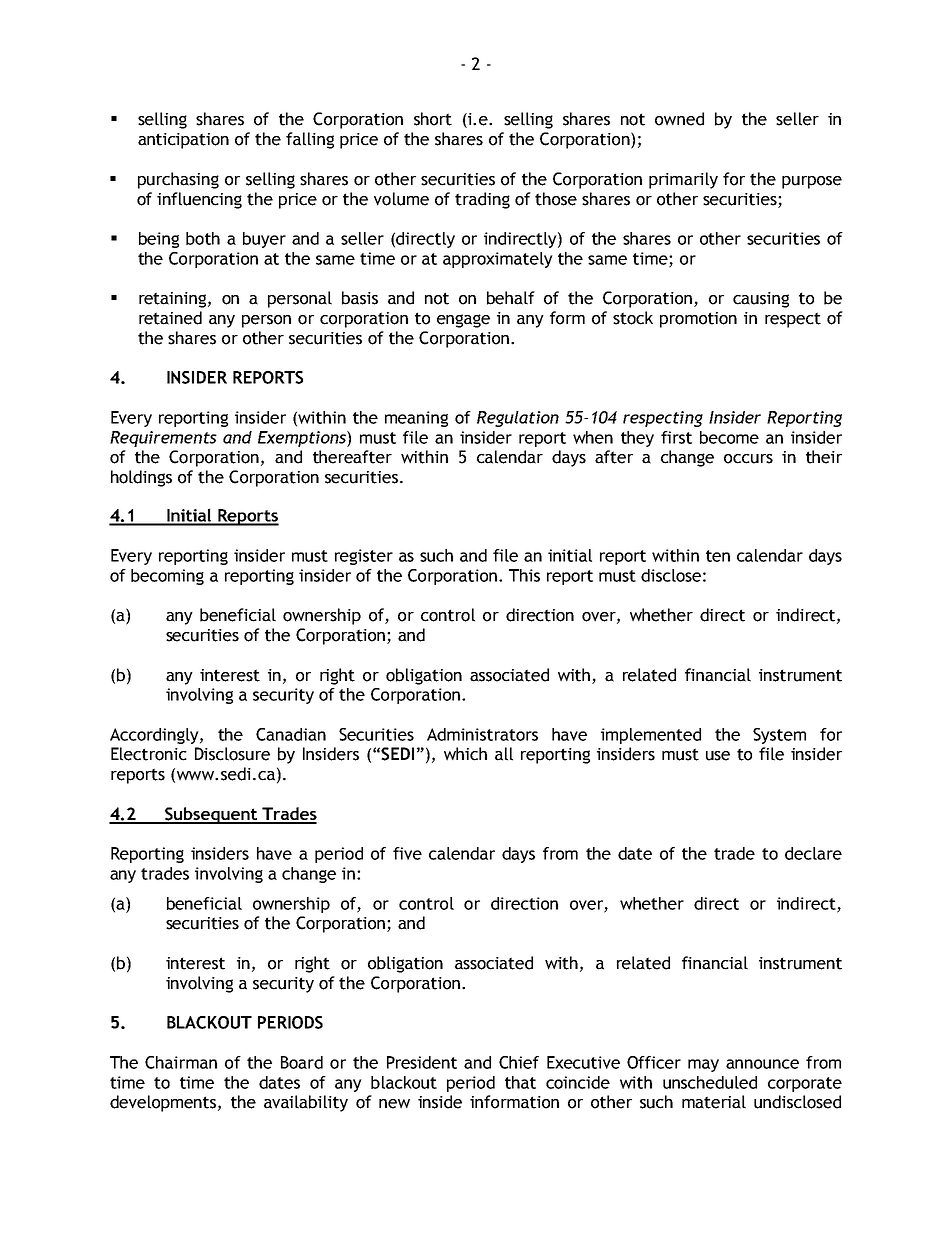 Image resolution: width=952 pixels, height=1233 pixels. I want to click on Chairman, so click(181, 1062).
